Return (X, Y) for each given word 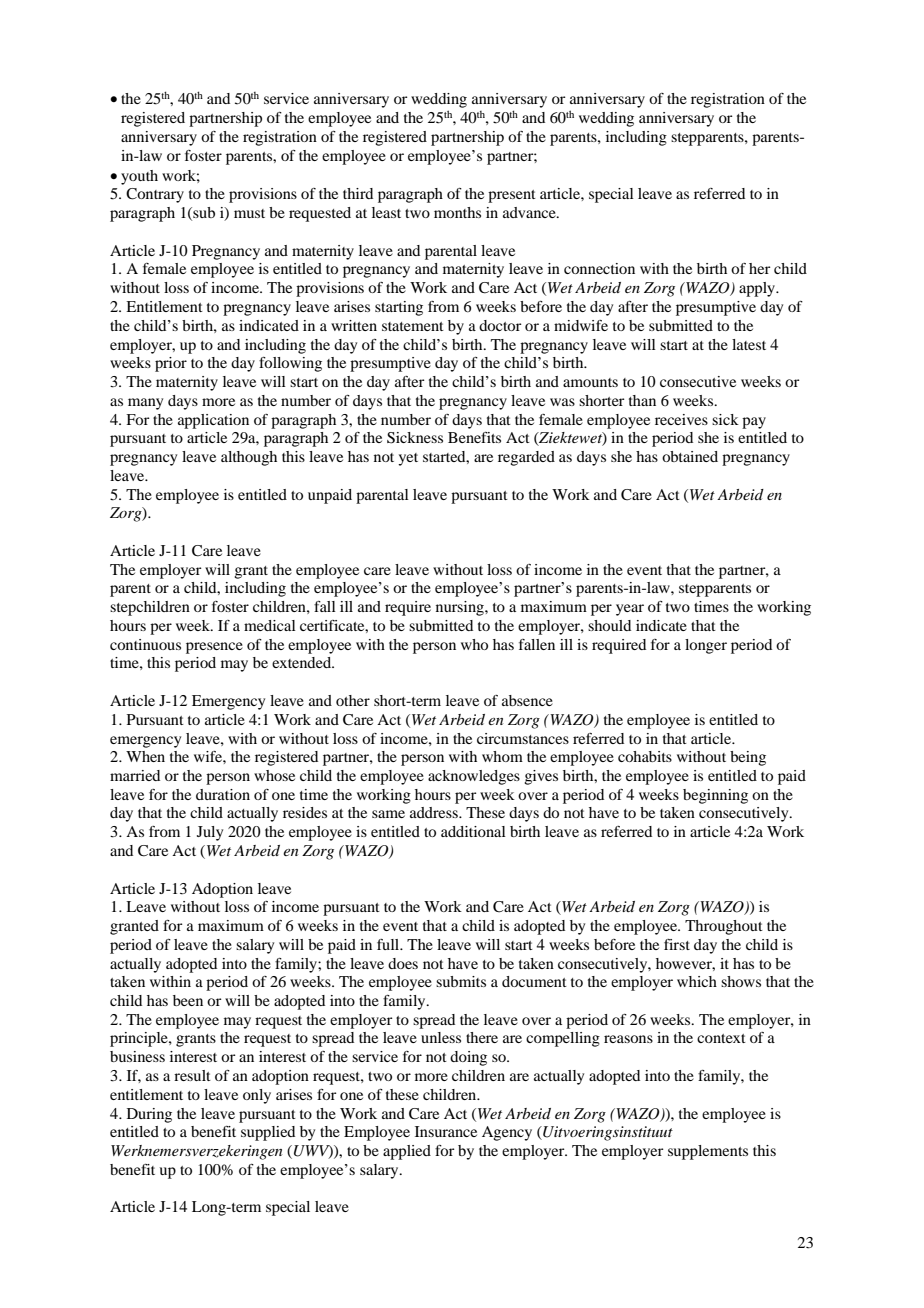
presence (214, 648)
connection (599, 268)
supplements (708, 1152)
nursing (461, 608)
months (457, 212)
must (249, 213)
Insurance (446, 1131)
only (257, 1096)
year (630, 610)
